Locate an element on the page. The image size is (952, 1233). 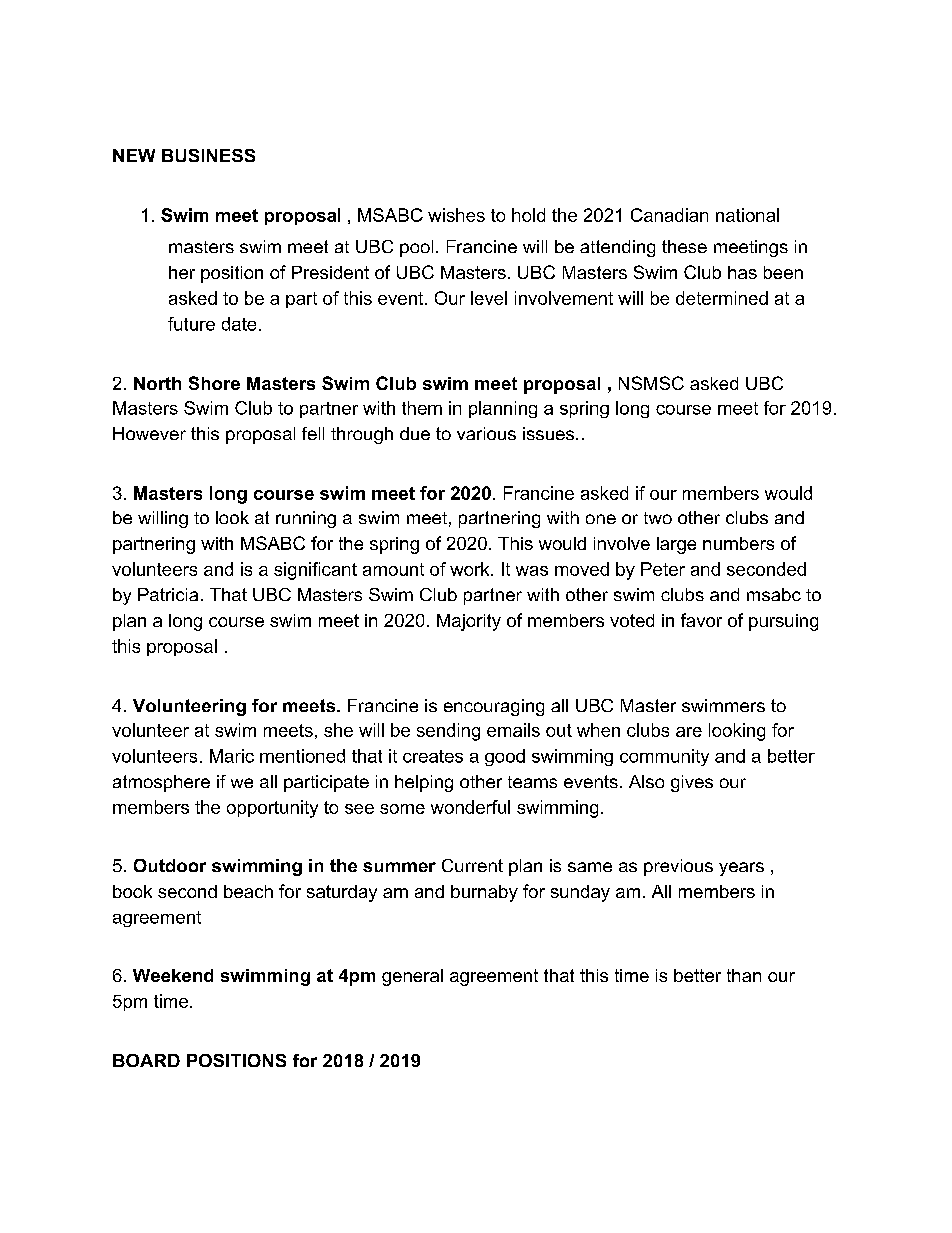
wishes is located at coordinates (456, 215).
